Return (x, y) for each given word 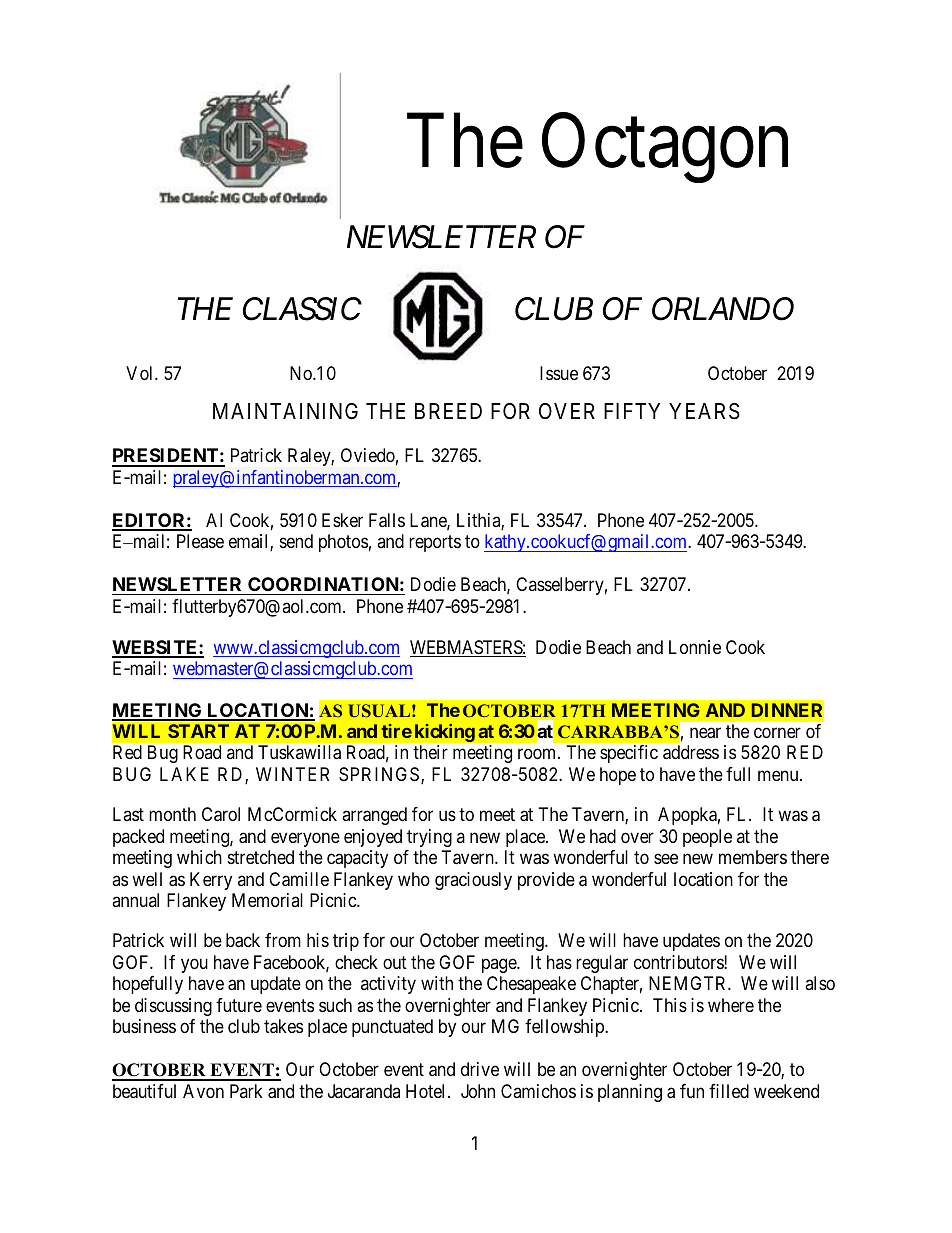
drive (480, 1069)
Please (200, 541)
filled (729, 1091)
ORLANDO (723, 309)
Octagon (665, 149)
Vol (141, 373)
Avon (203, 1091)
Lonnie (695, 647)
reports (435, 543)
